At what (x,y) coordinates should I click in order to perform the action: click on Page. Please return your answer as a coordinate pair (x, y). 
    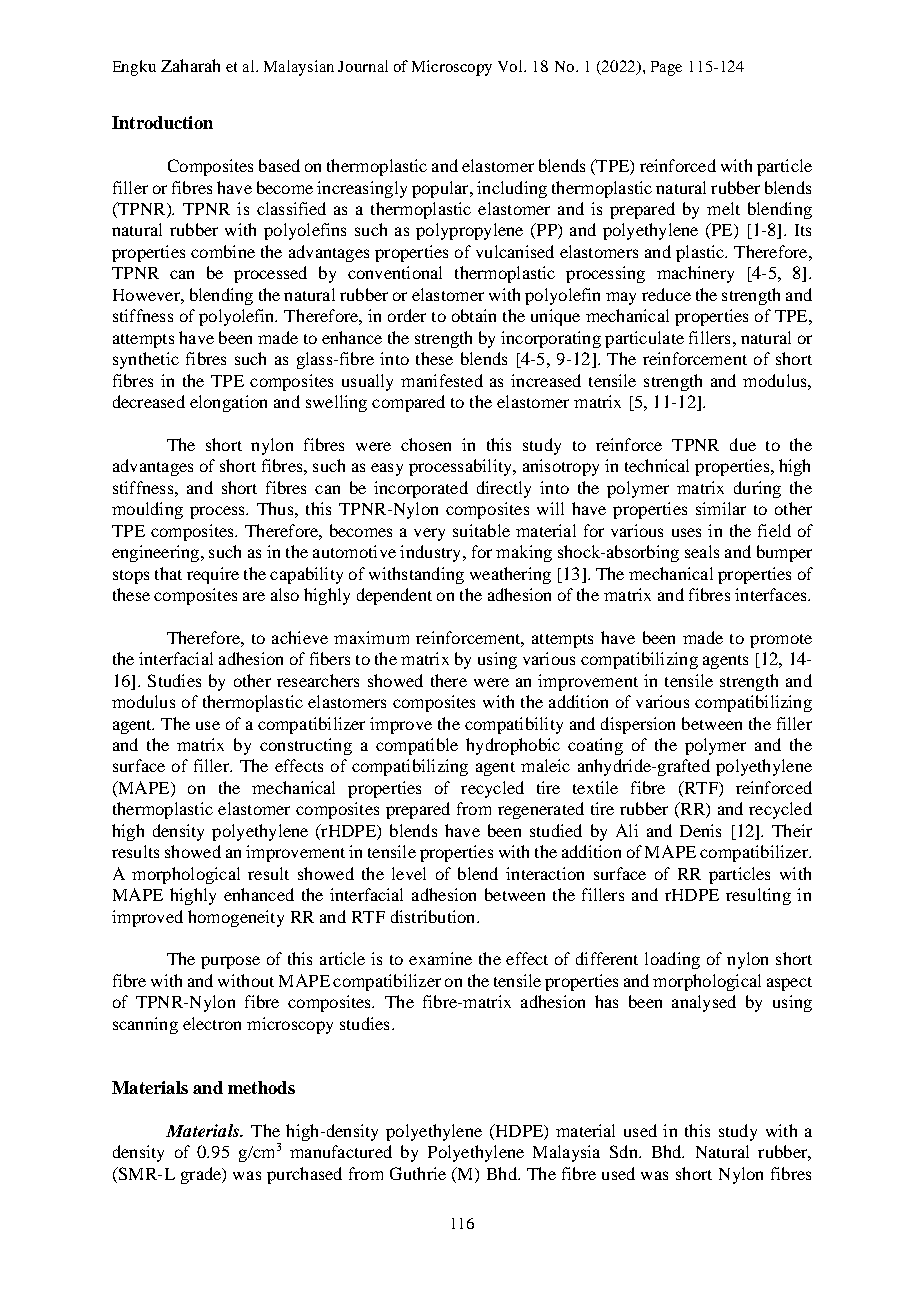
    Looking at the image, I should click on (666, 68).
